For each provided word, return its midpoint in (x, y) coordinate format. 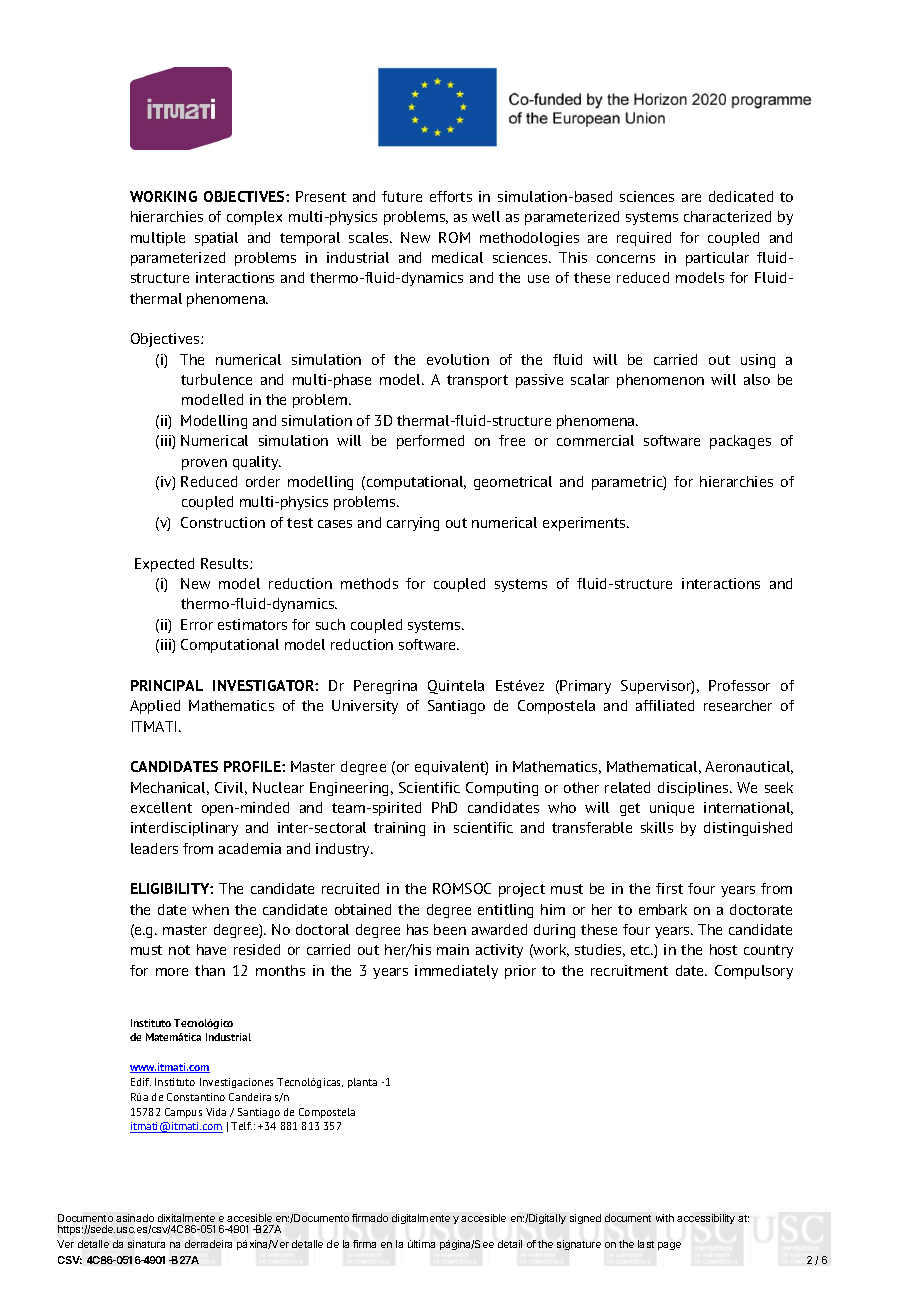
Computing (502, 789)
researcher (738, 705)
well (486, 216)
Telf (241, 1126)
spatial (216, 239)
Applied (155, 707)
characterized (727, 216)
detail (510, 1244)
